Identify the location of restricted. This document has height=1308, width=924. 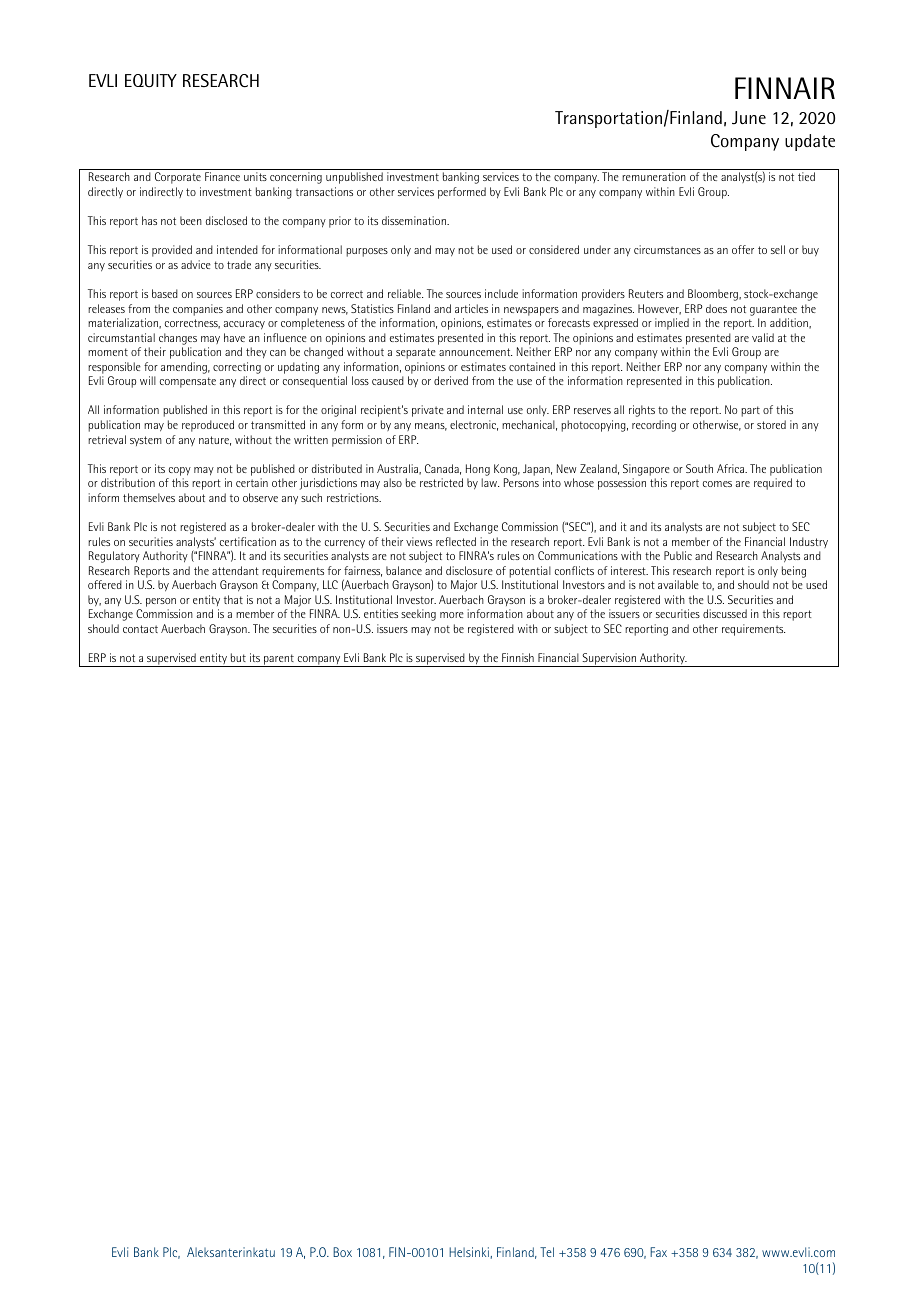
(441, 482).
